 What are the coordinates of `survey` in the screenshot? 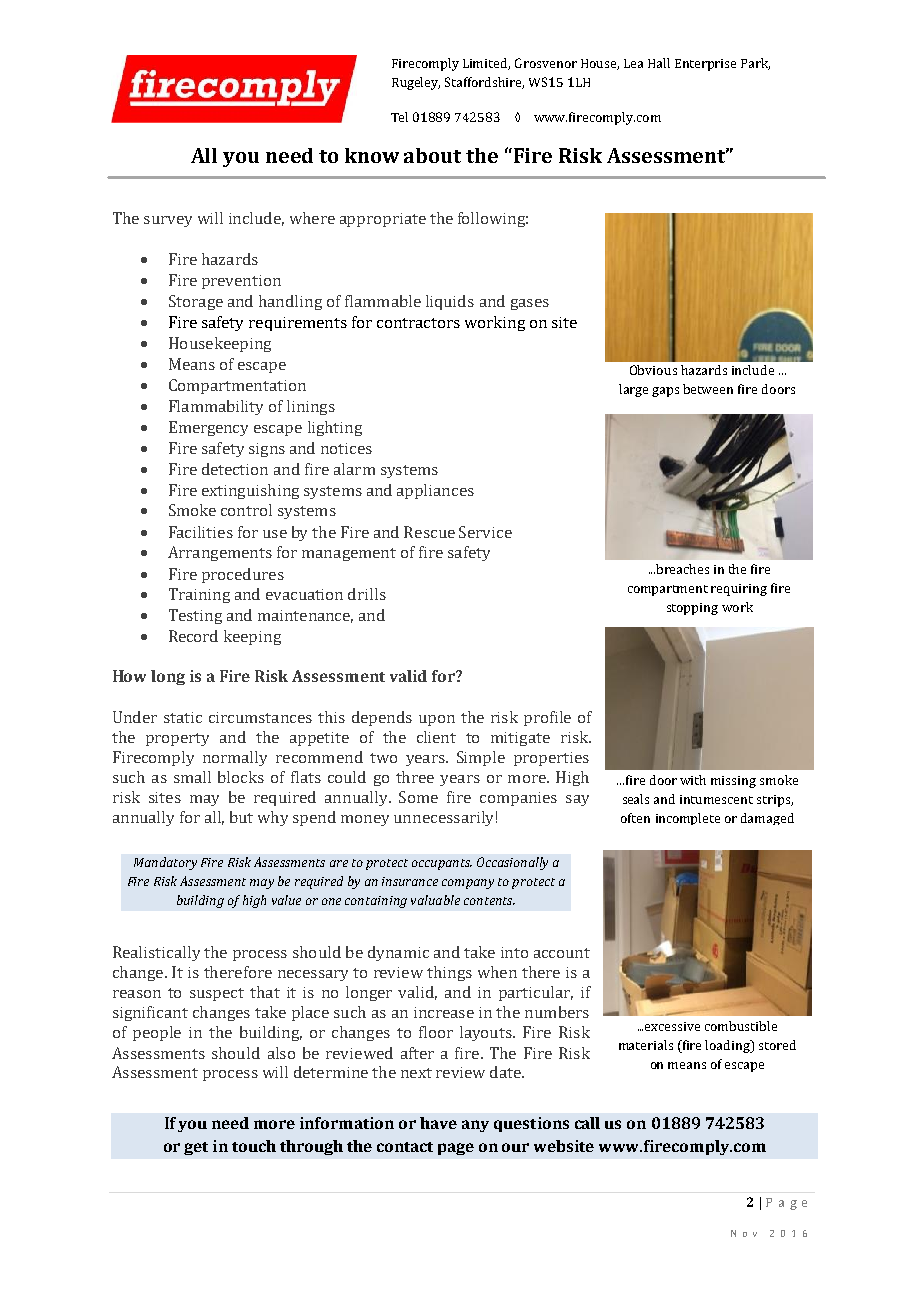 It's located at (168, 221).
